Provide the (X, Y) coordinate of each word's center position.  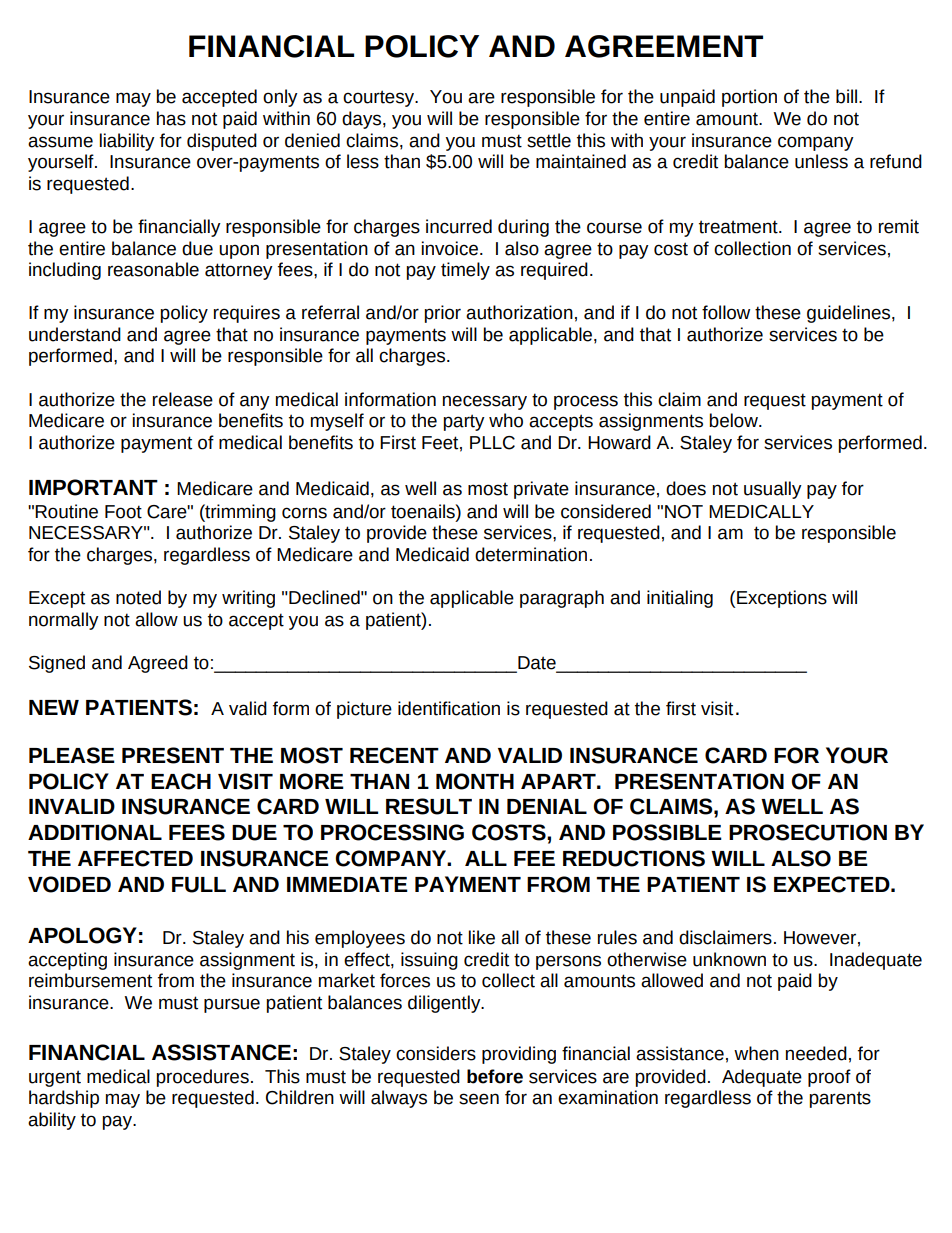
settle (549, 140)
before (495, 1076)
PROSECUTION (808, 832)
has (171, 118)
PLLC (492, 443)
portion (749, 98)
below (734, 420)
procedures (202, 1078)
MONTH (475, 781)
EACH (181, 781)
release (183, 399)
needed (816, 1053)
